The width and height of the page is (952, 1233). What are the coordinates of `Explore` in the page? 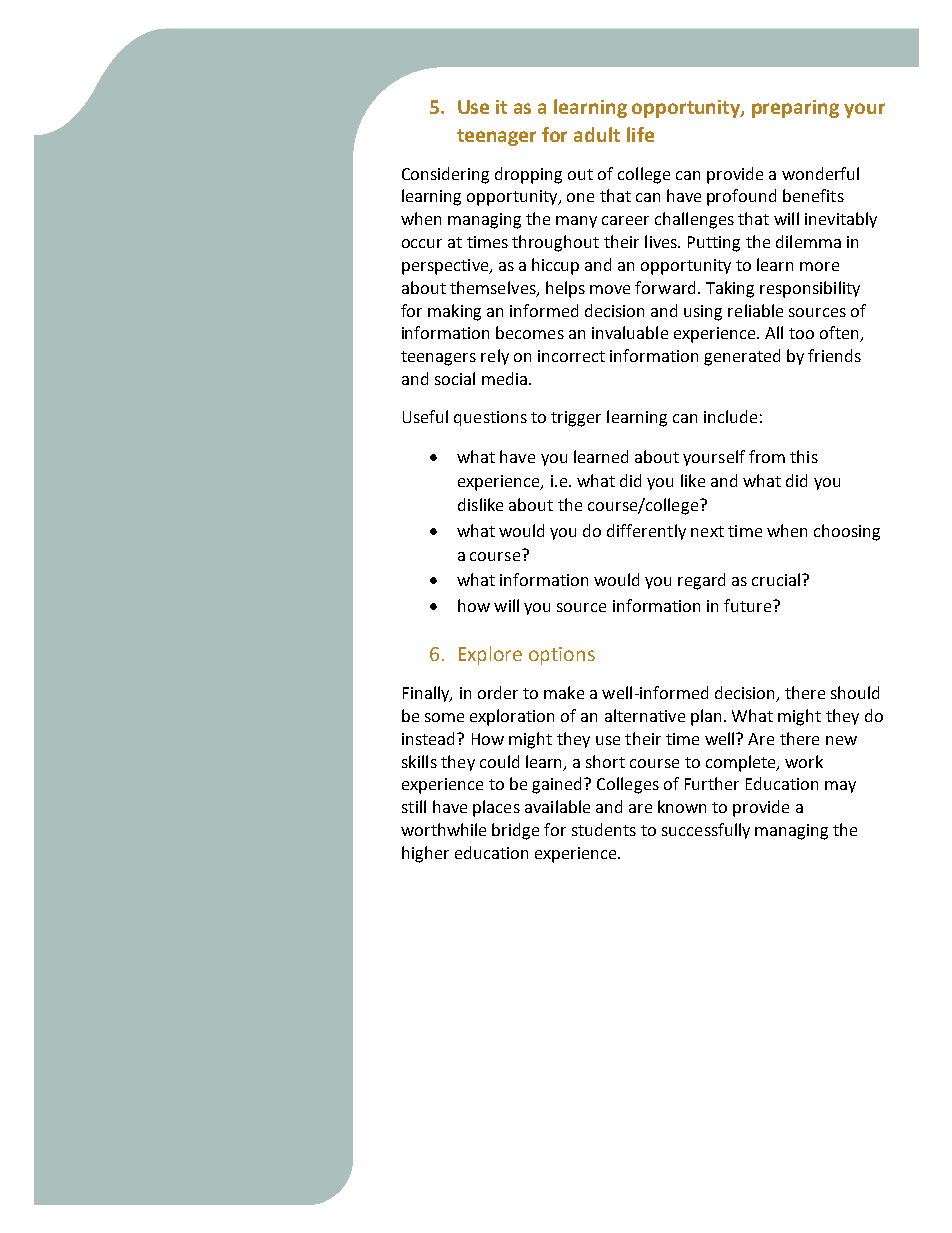 It's located at (490, 655).
